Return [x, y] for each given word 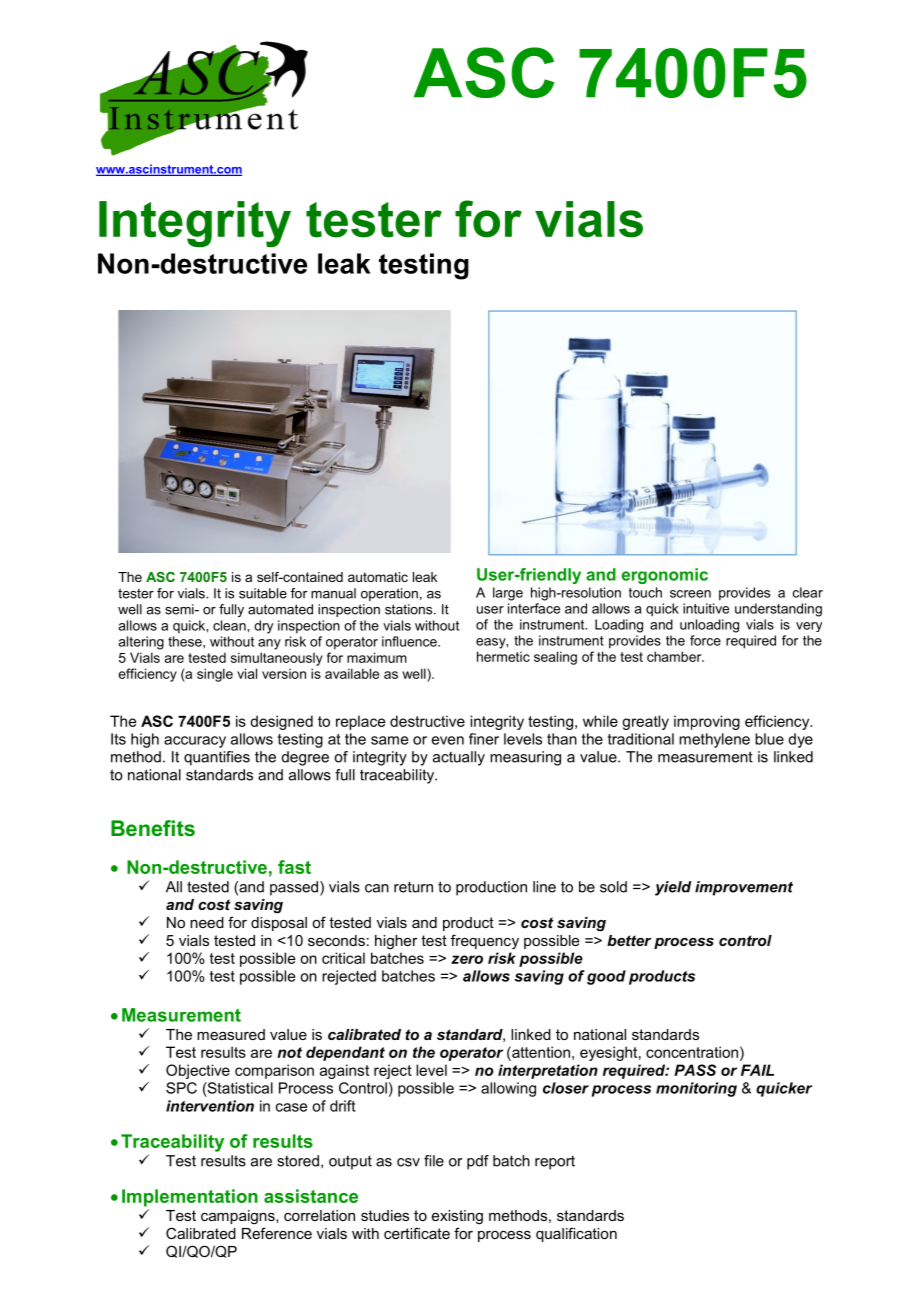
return [413, 887]
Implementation [190, 1198]
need [207, 922]
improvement [744, 888]
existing [457, 1217]
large [508, 594]
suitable [263, 593]
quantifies [217, 758]
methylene [714, 740]
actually [459, 758]
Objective [198, 1071]
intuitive [706, 608]
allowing [508, 1089]
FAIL [757, 1070]
